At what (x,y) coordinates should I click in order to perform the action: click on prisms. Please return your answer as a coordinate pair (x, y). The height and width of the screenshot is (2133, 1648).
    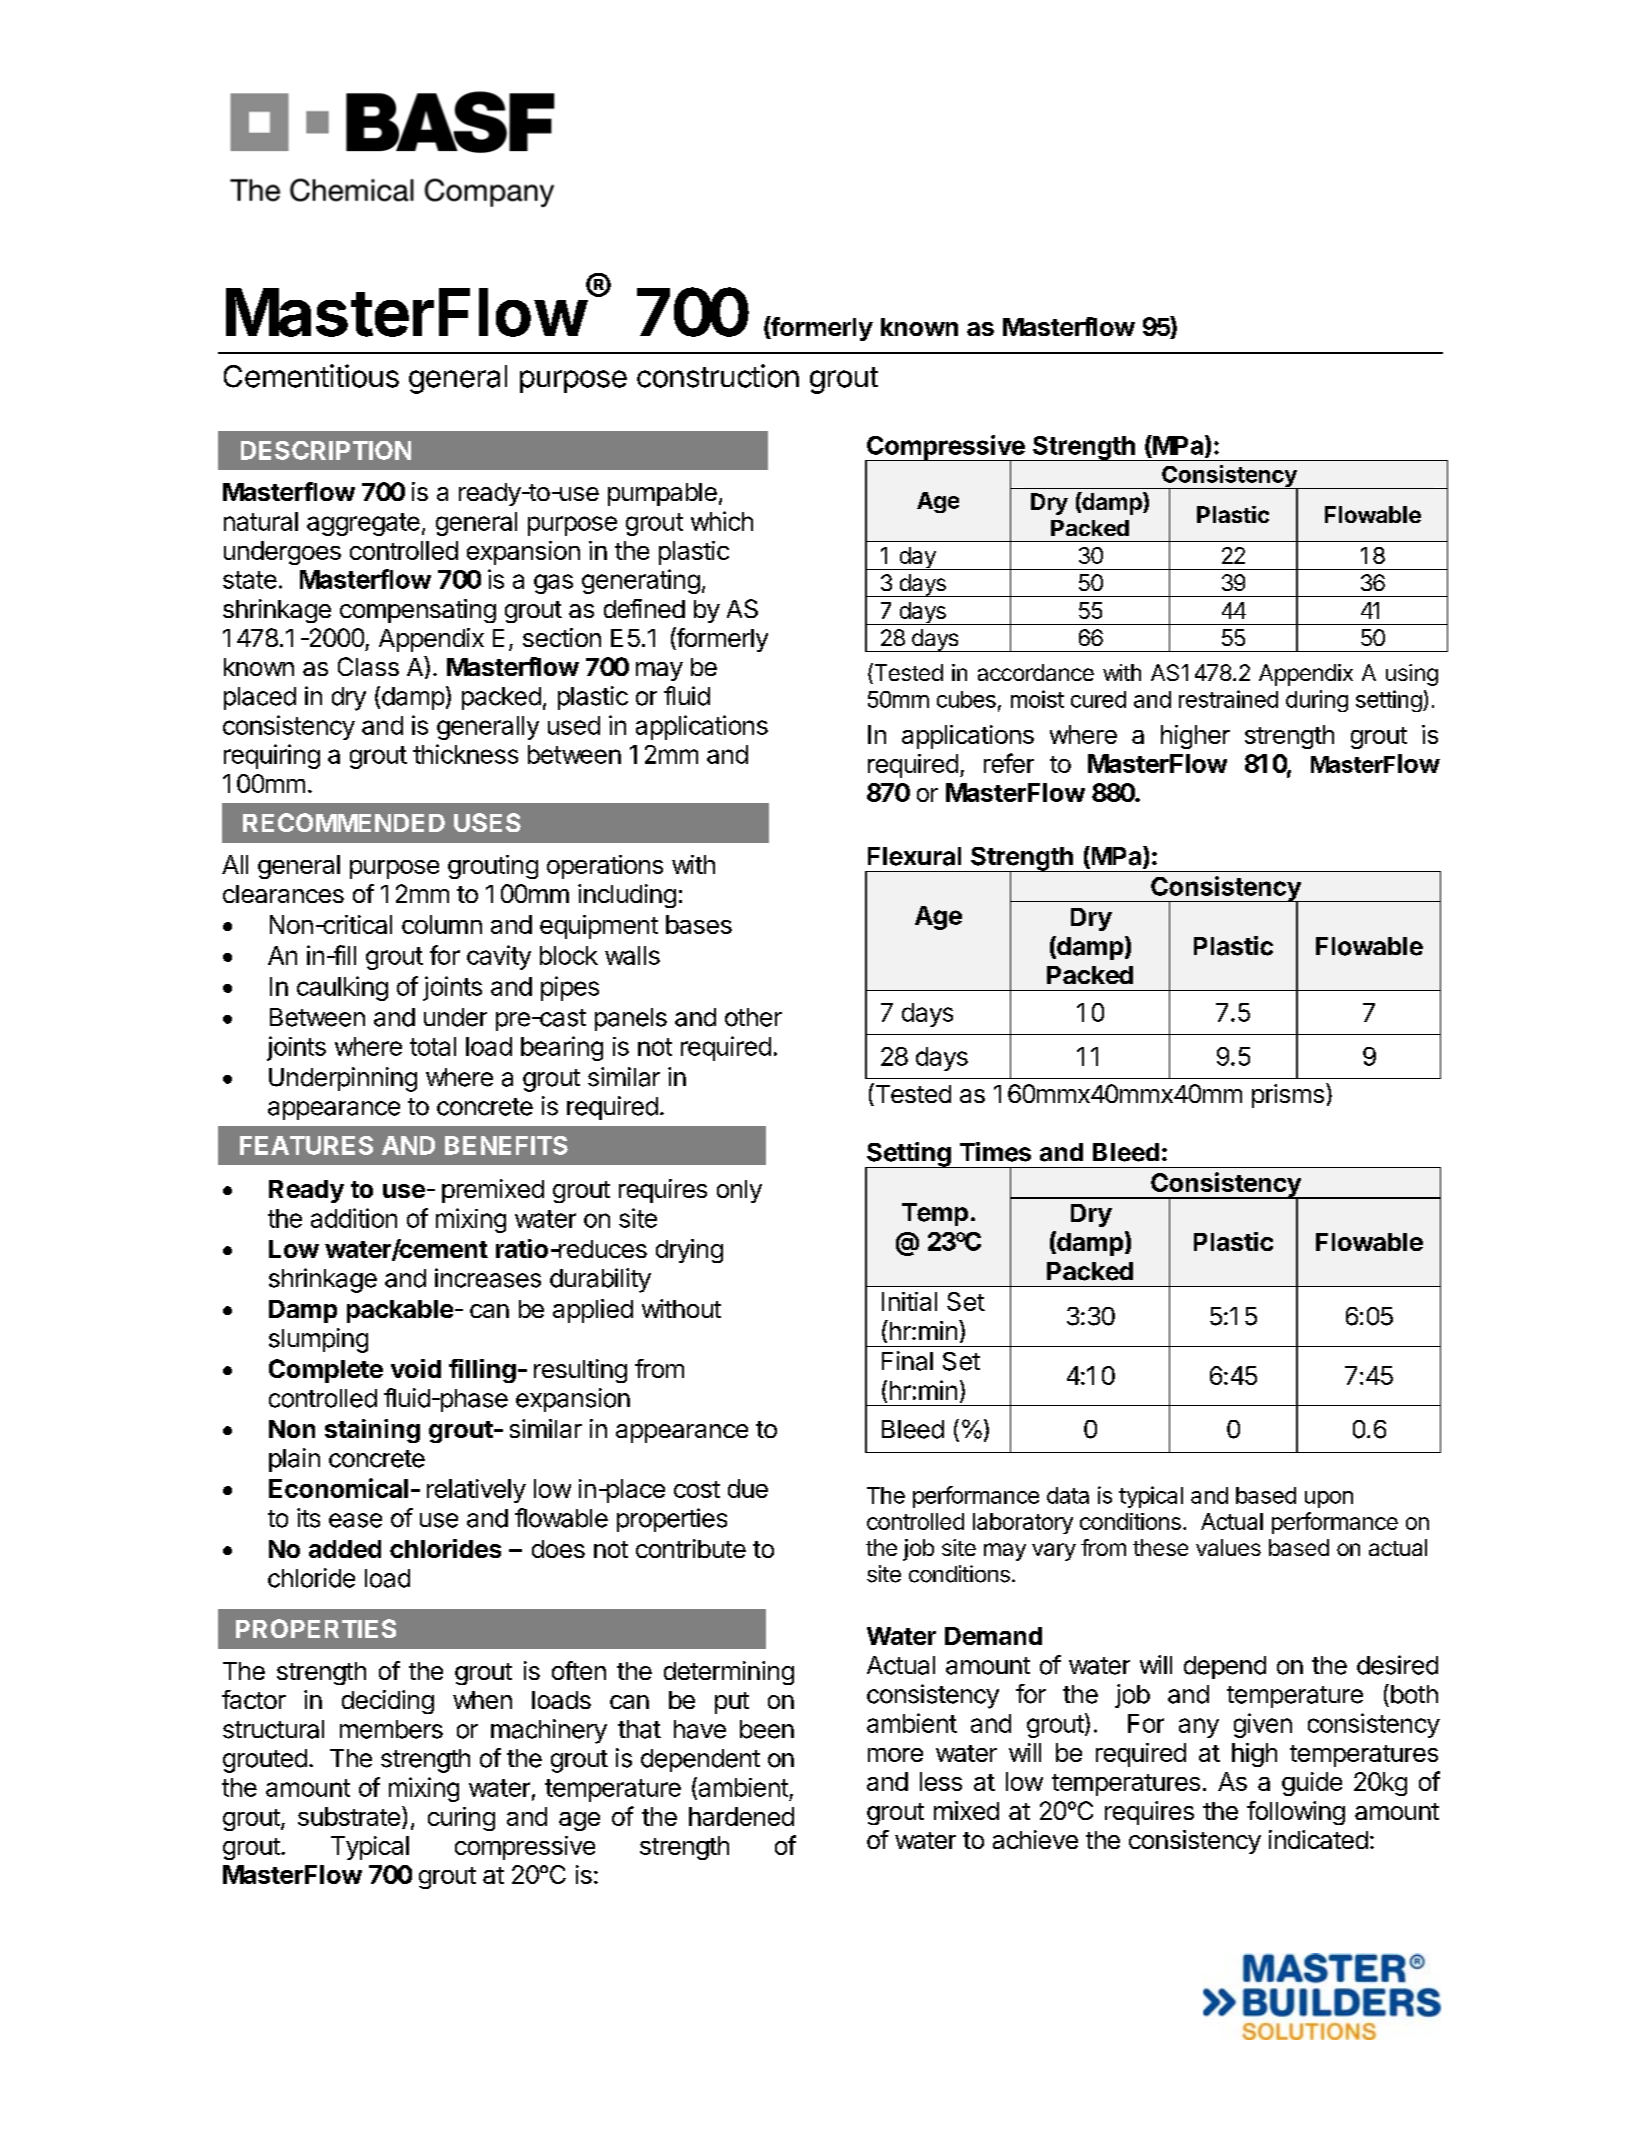
    Looking at the image, I should click on (1288, 1096).
